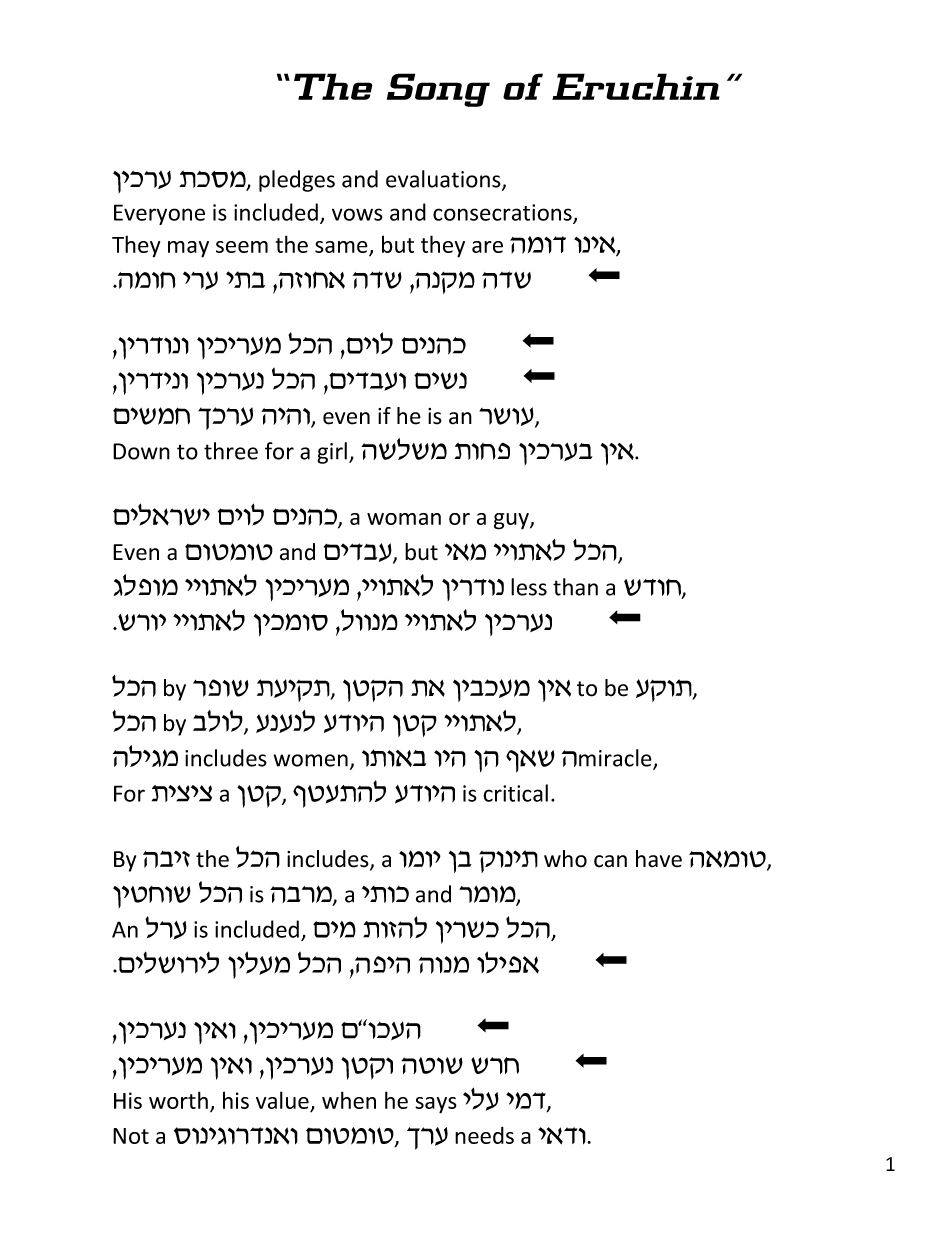 Image resolution: width=952 pixels, height=1233 pixels. Describe the element at coordinates (444, 180) in the screenshot. I see `evaluations` at that location.
